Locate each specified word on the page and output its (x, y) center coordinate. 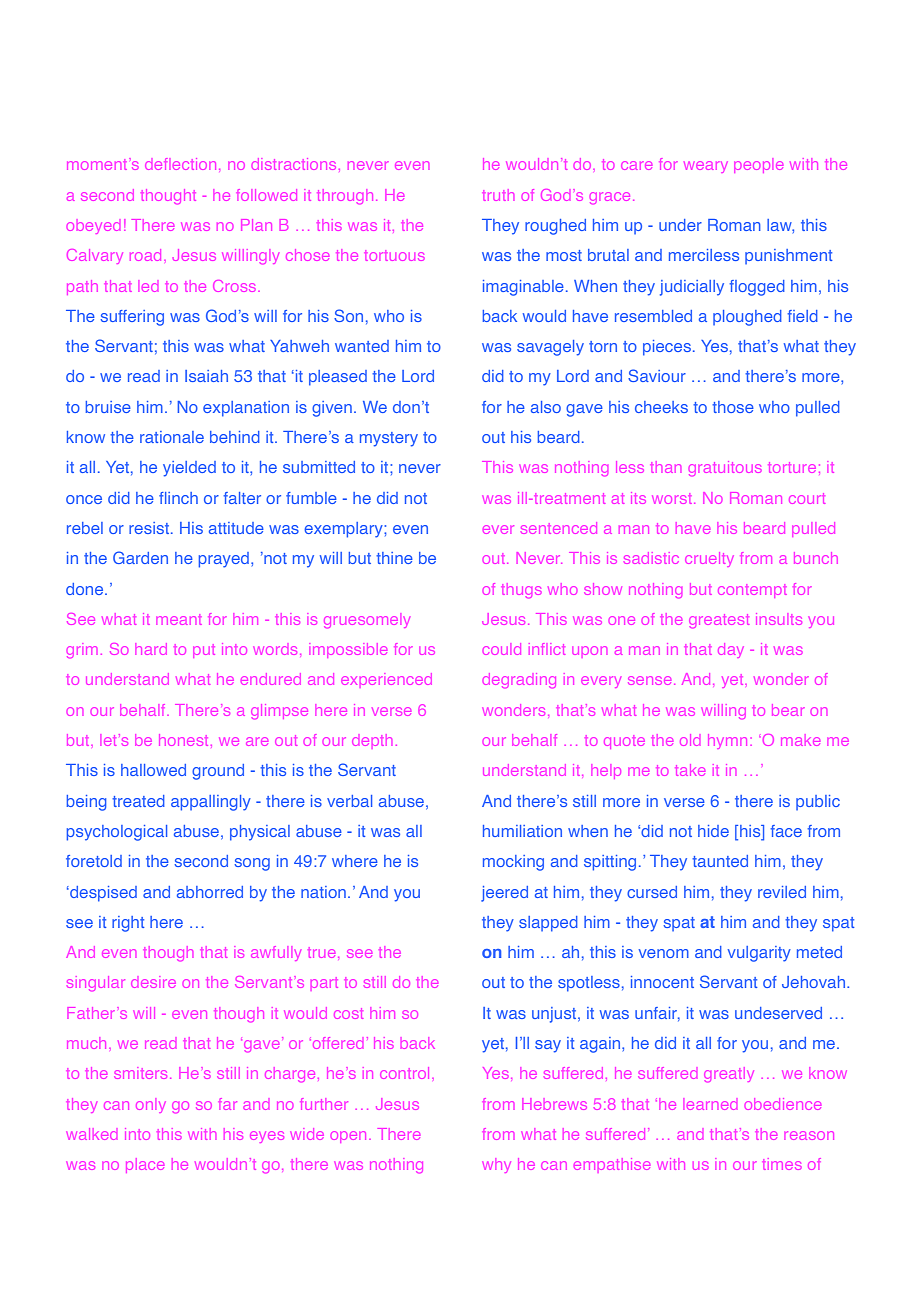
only (151, 1105)
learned (710, 1104)
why (496, 1165)
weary (706, 167)
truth (498, 195)
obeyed (93, 228)
